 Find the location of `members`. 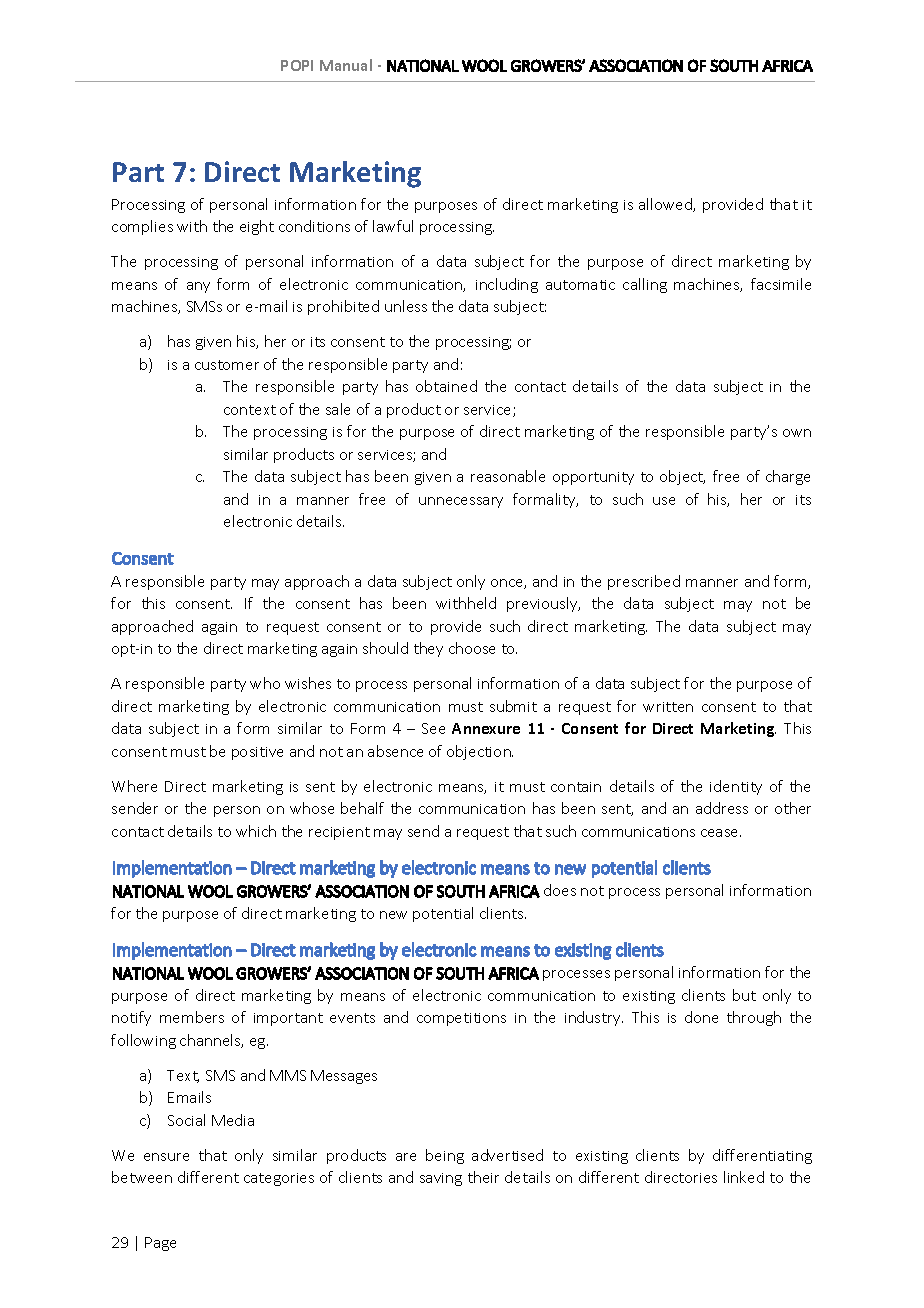

members is located at coordinates (192, 1017).
